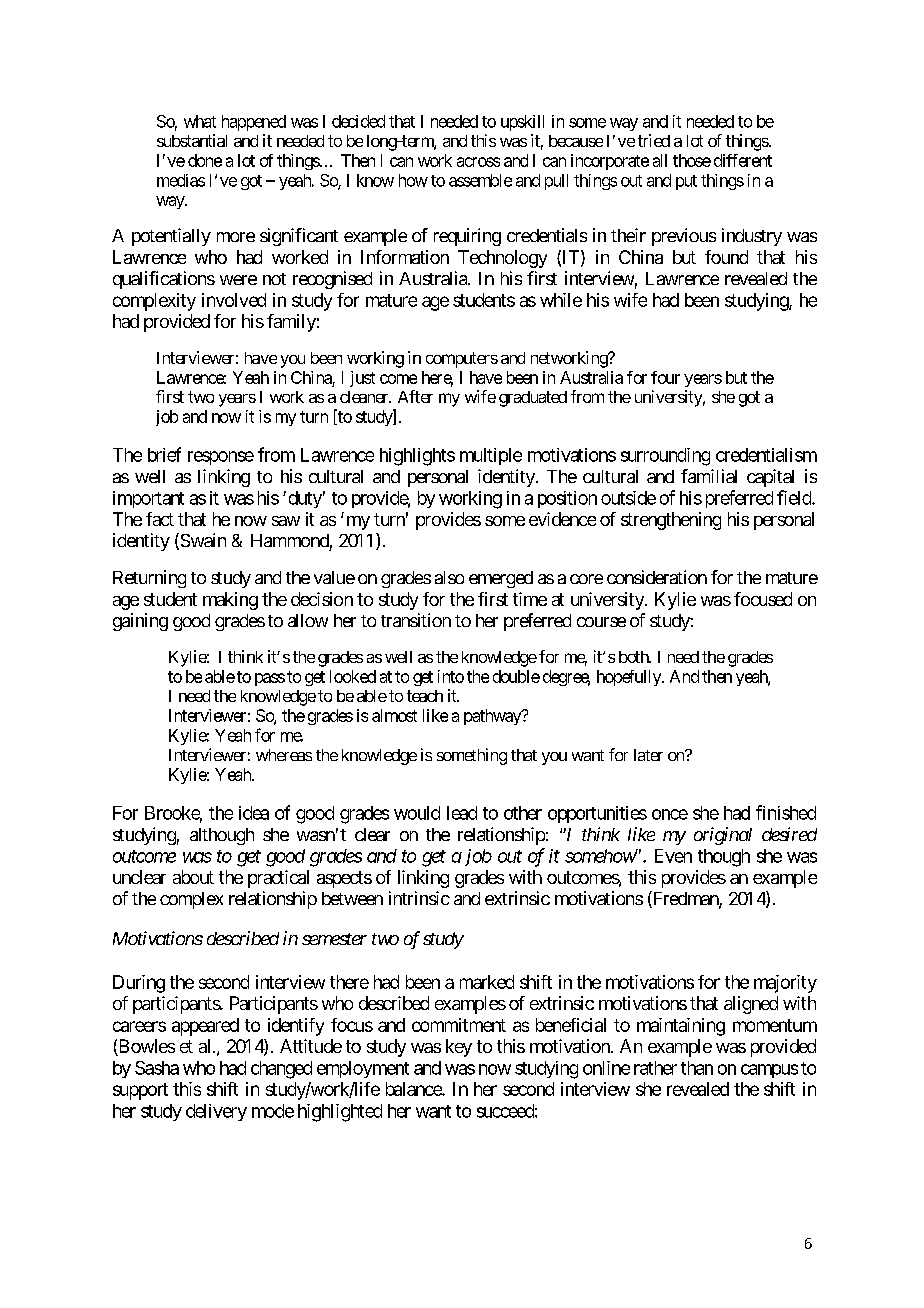  What do you see at coordinates (416, 620) in the screenshot?
I see `transition` at bounding box center [416, 620].
